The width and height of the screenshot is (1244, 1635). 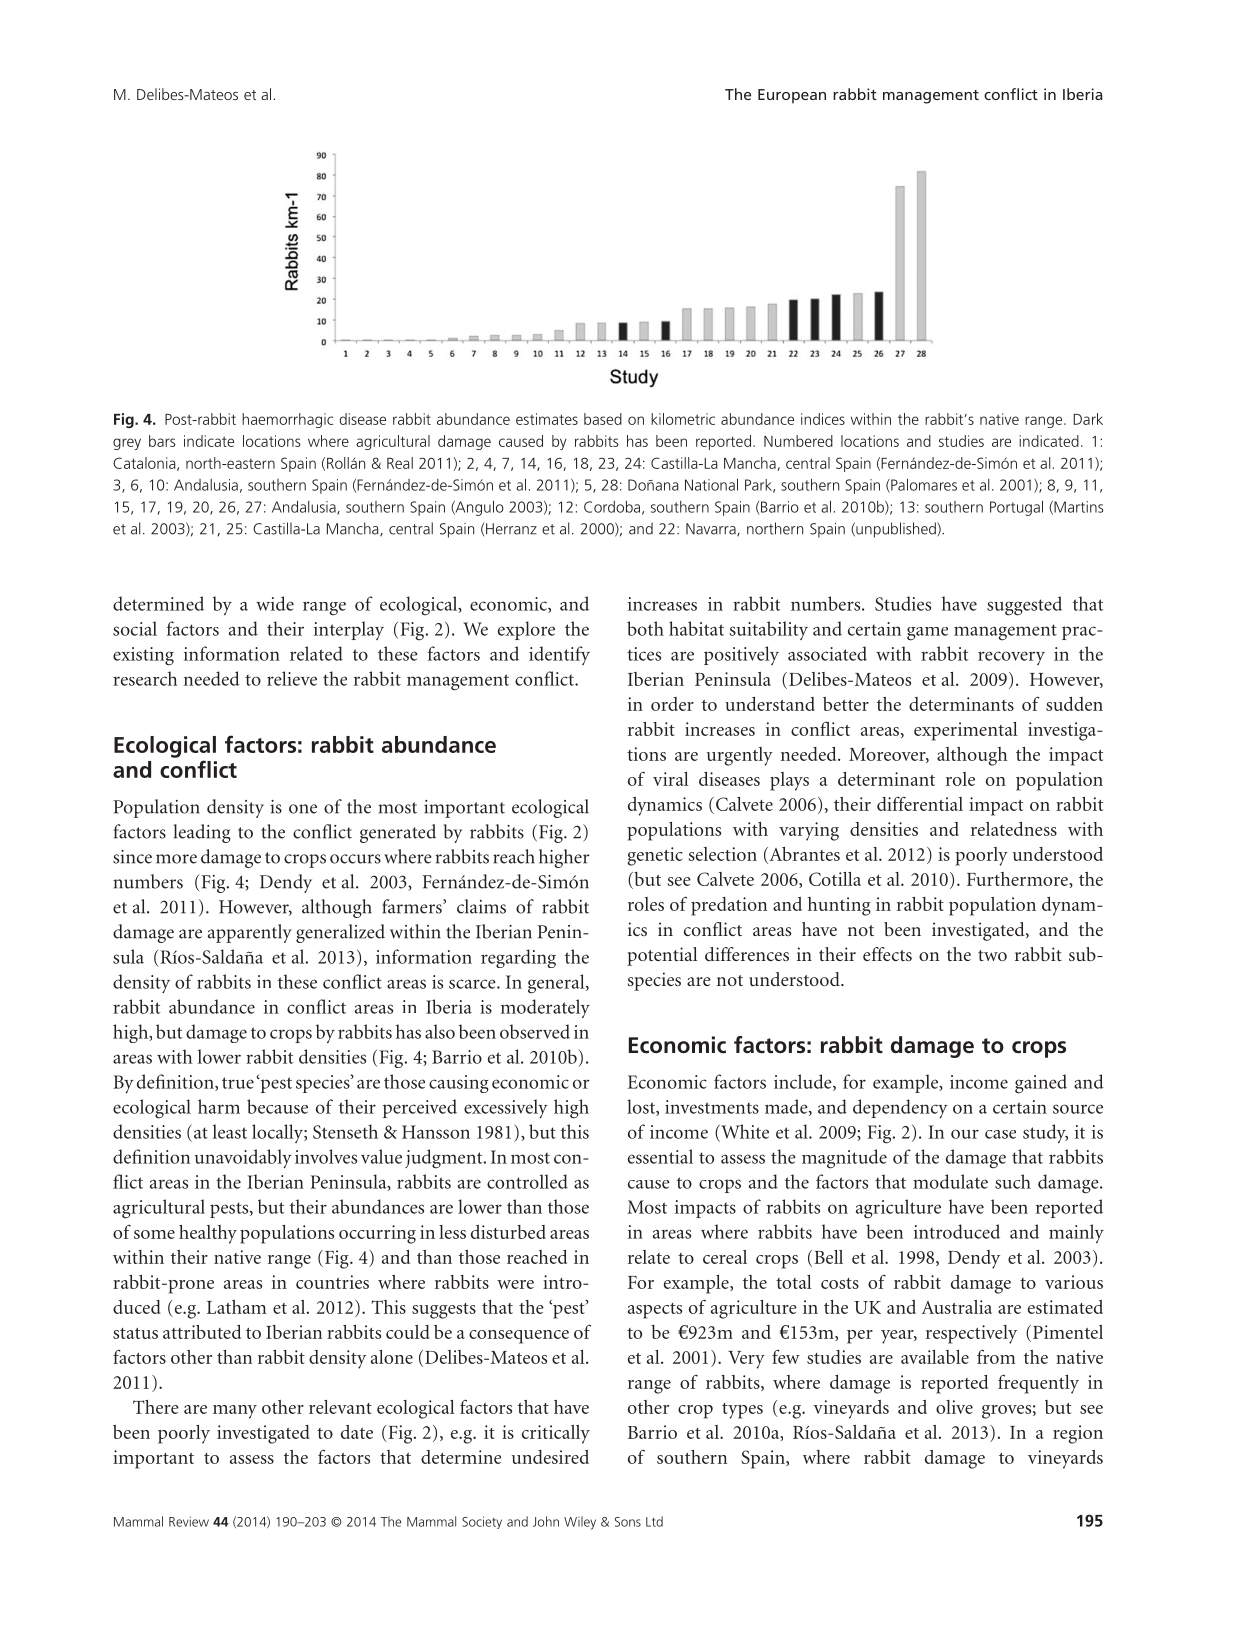 What do you see at coordinates (189, 1521) in the screenshot?
I see `Review` at bounding box center [189, 1521].
